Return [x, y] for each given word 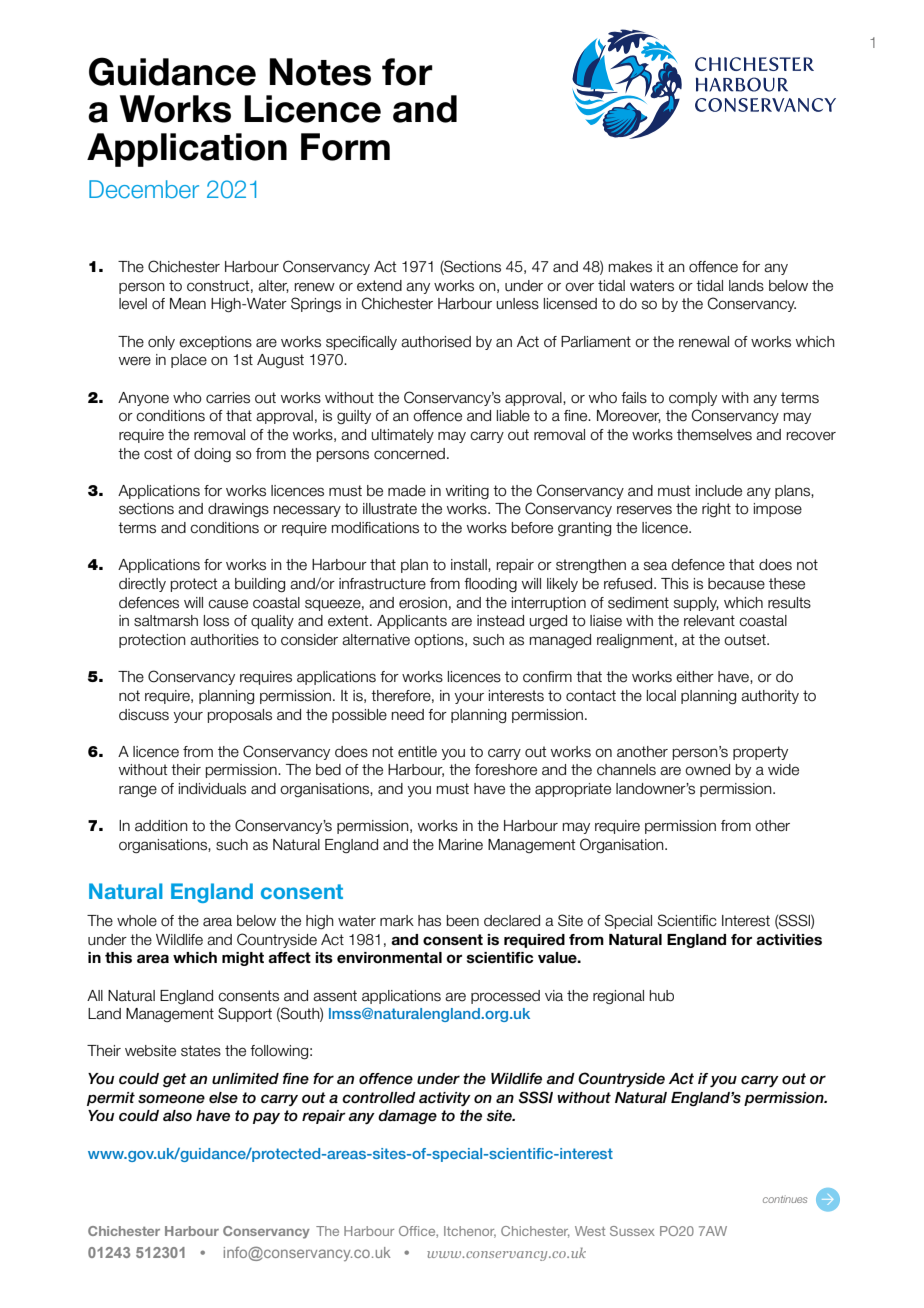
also [177, 1116]
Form [345, 147]
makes [630, 267]
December [144, 189]
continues [785, 1199]
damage [407, 1117]
